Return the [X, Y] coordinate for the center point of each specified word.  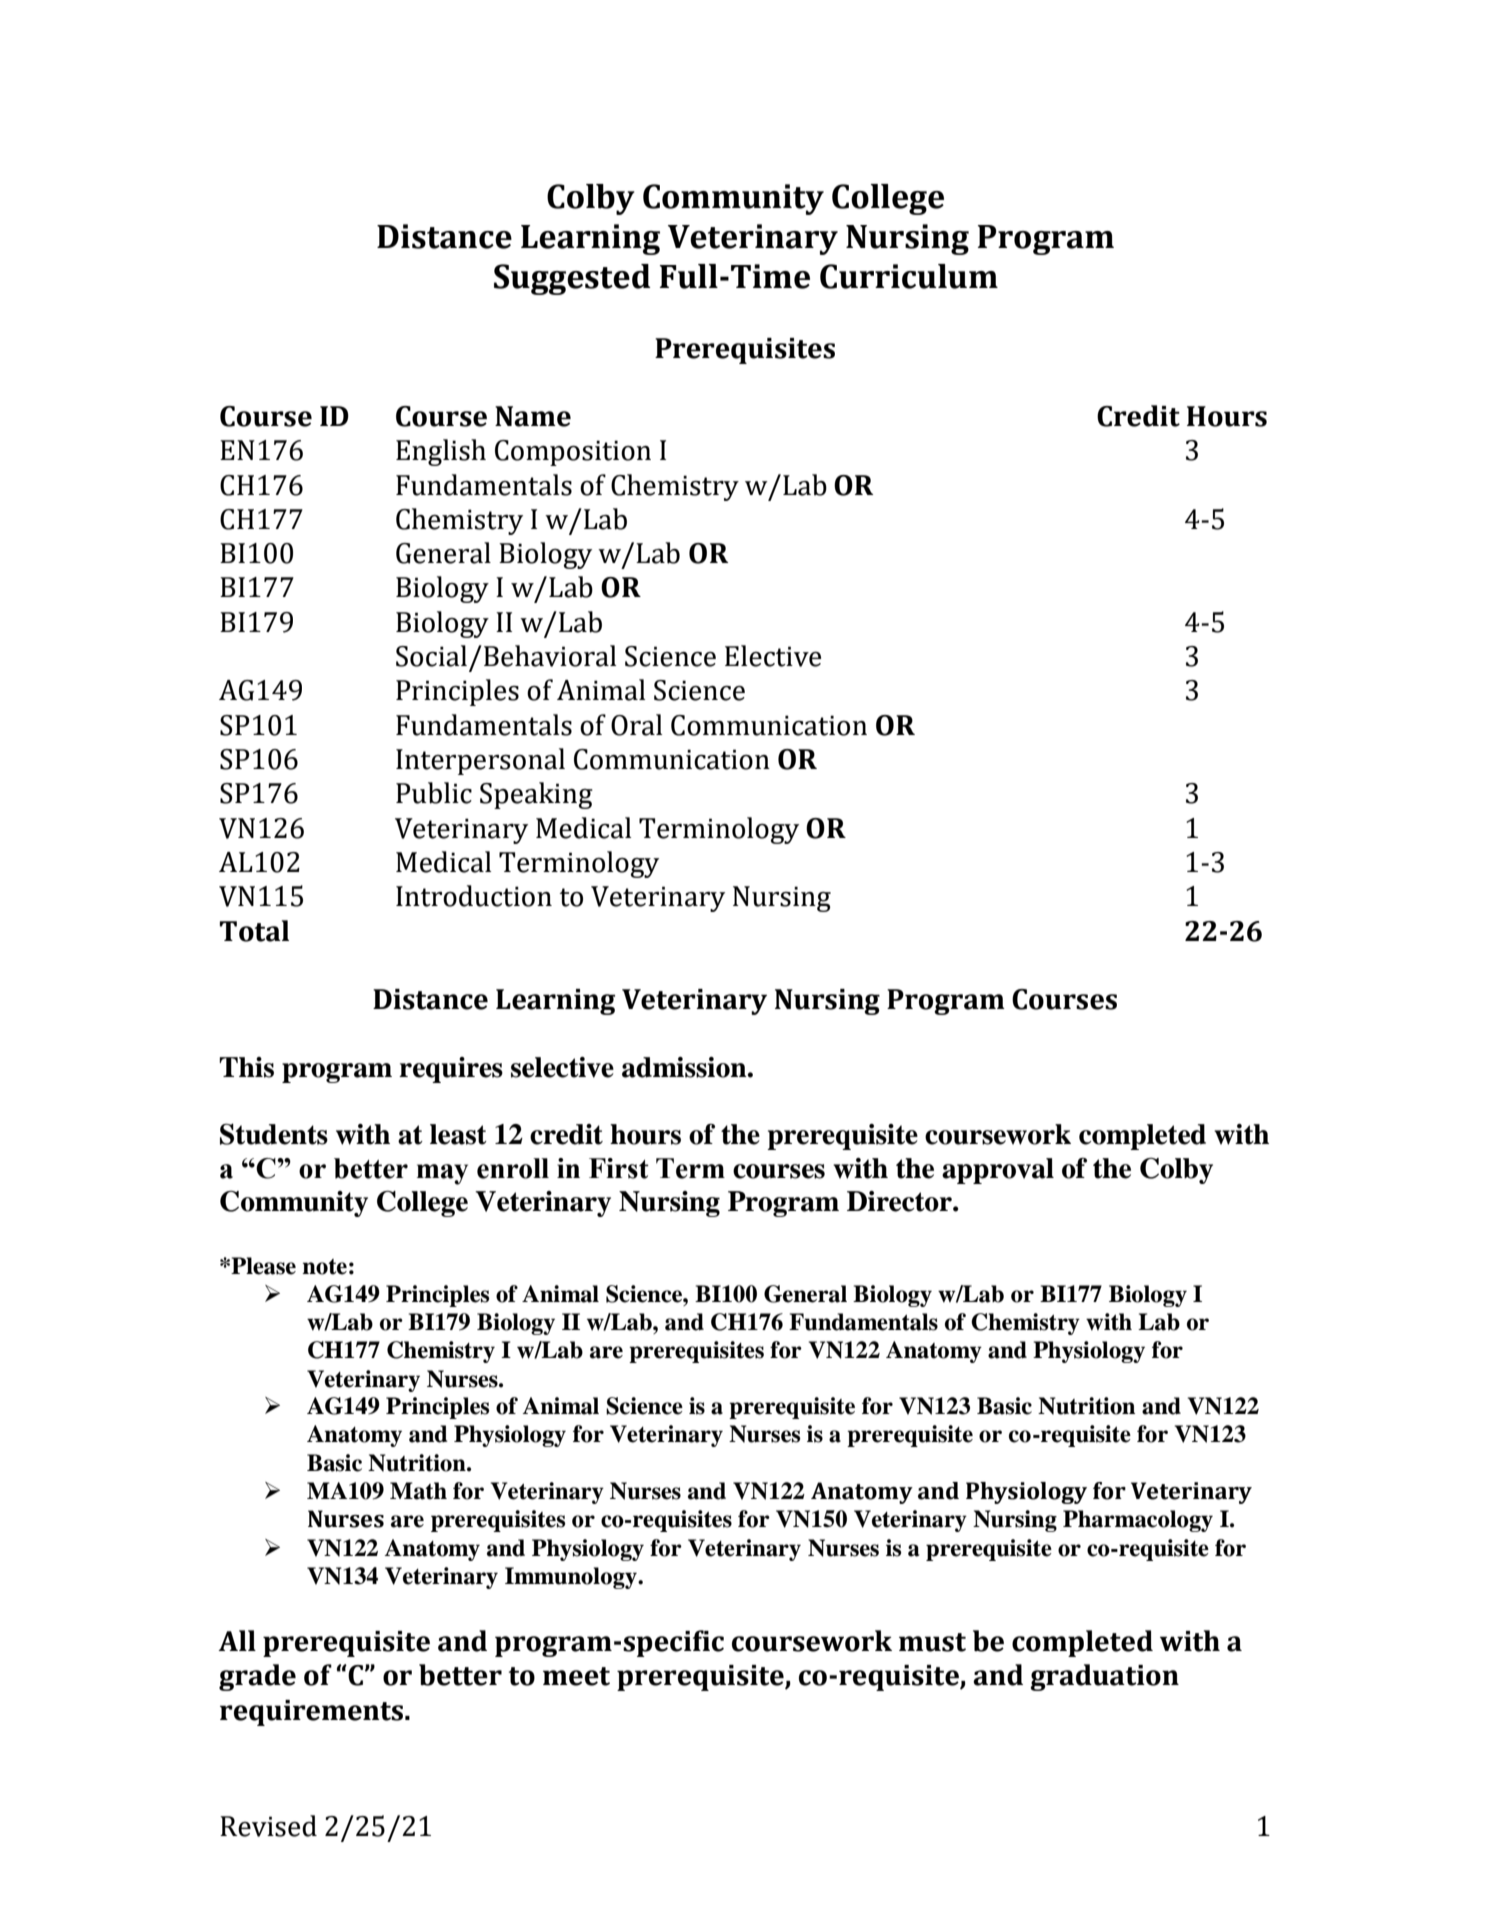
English [441, 452]
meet [576, 1676]
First [619, 1168]
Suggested [572, 279]
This [246, 1067]
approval [998, 1171]
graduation [1104, 1677]
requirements [313, 1713]
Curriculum [909, 276]
